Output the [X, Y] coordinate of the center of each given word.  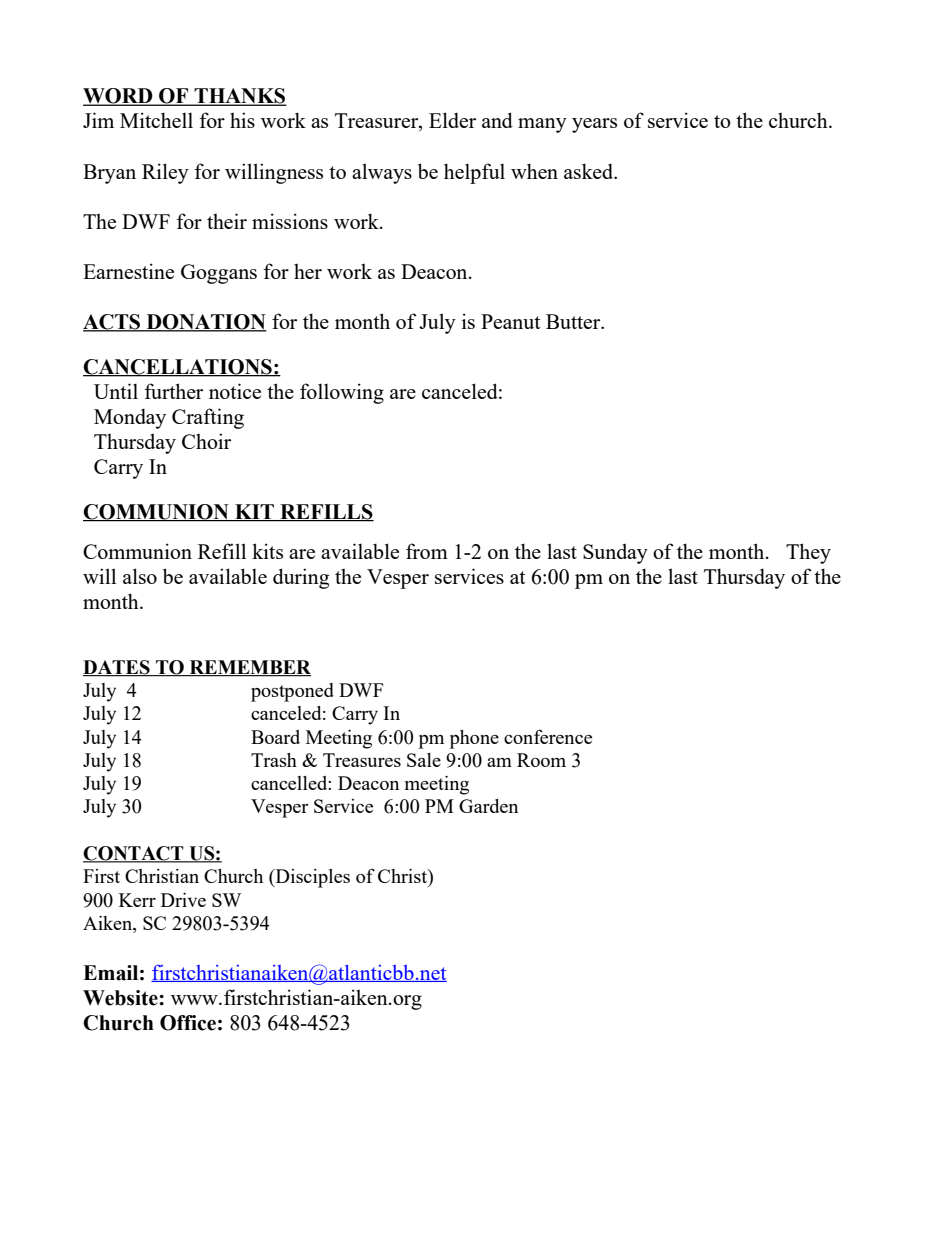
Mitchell [156, 120]
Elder [452, 120]
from [427, 551]
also [140, 576]
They [808, 553]
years [594, 125]
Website [121, 998]
